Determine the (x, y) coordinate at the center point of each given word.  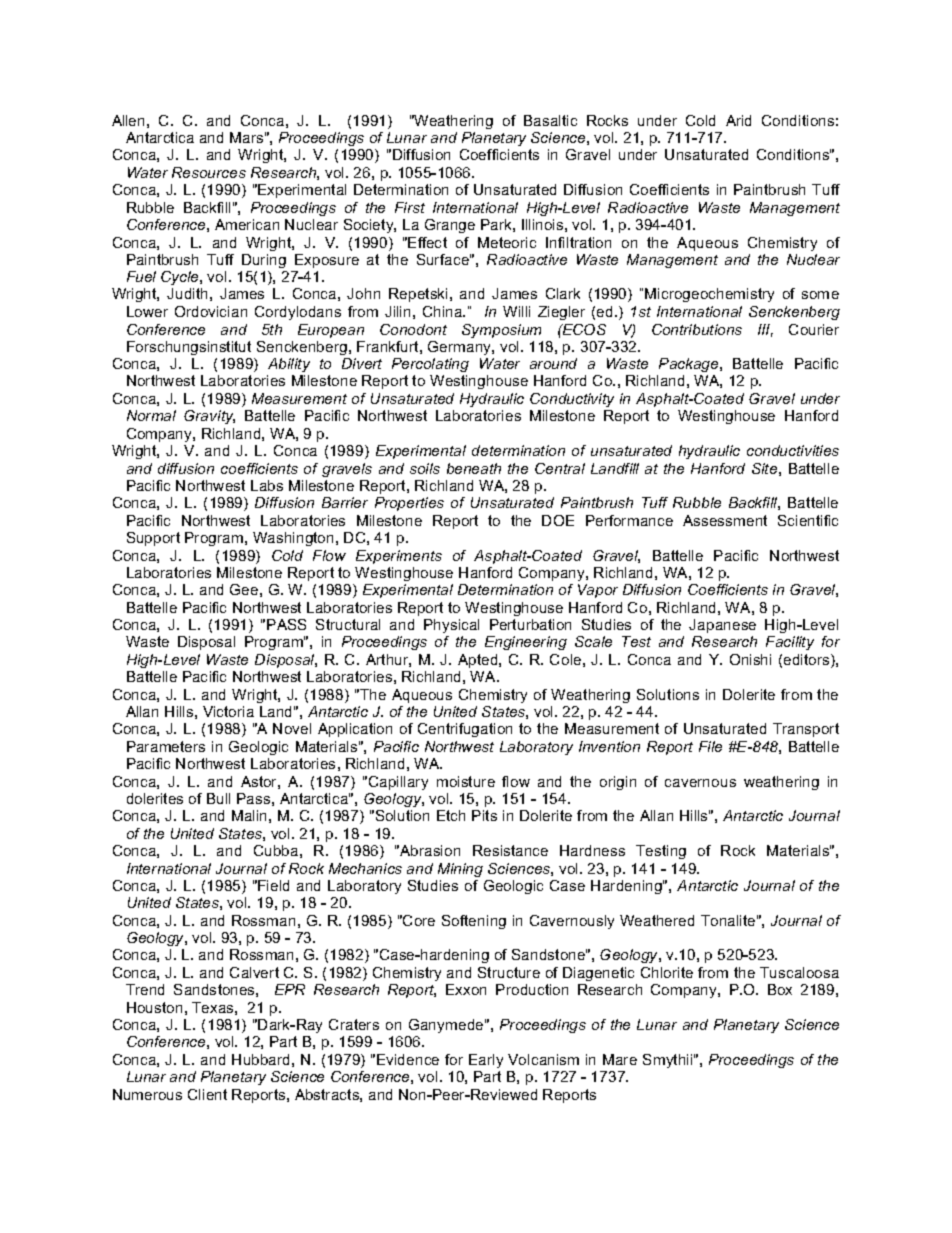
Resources (209, 172)
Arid (738, 120)
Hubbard (260, 1059)
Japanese (722, 626)
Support (153, 539)
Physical (451, 626)
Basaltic (550, 120)
